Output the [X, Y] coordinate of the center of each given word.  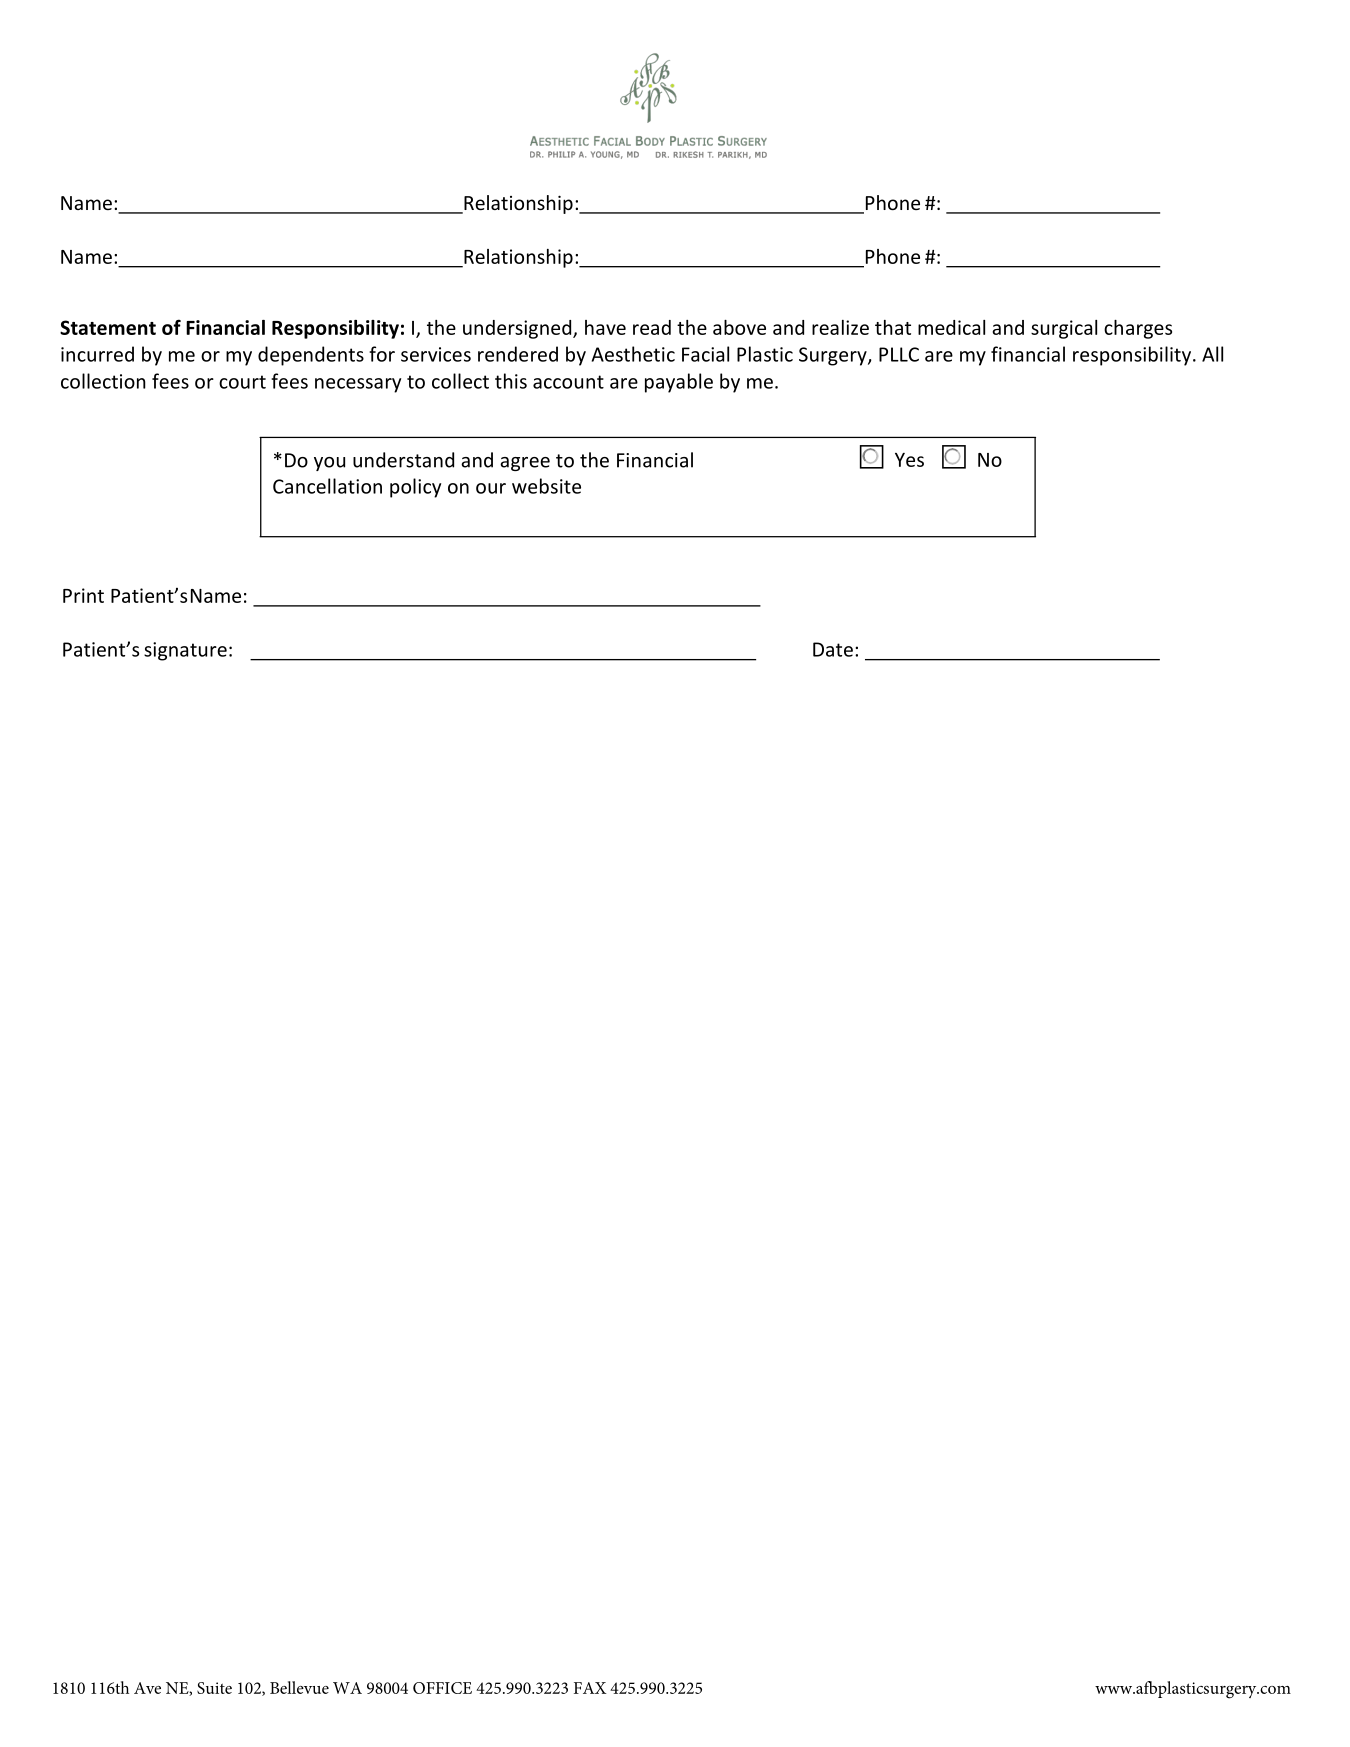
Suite [214, 1688]
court [242, 382]
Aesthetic [633, 354]
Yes [909, 460]
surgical [1064, 329]
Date [833, 649]
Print [83, 595]
